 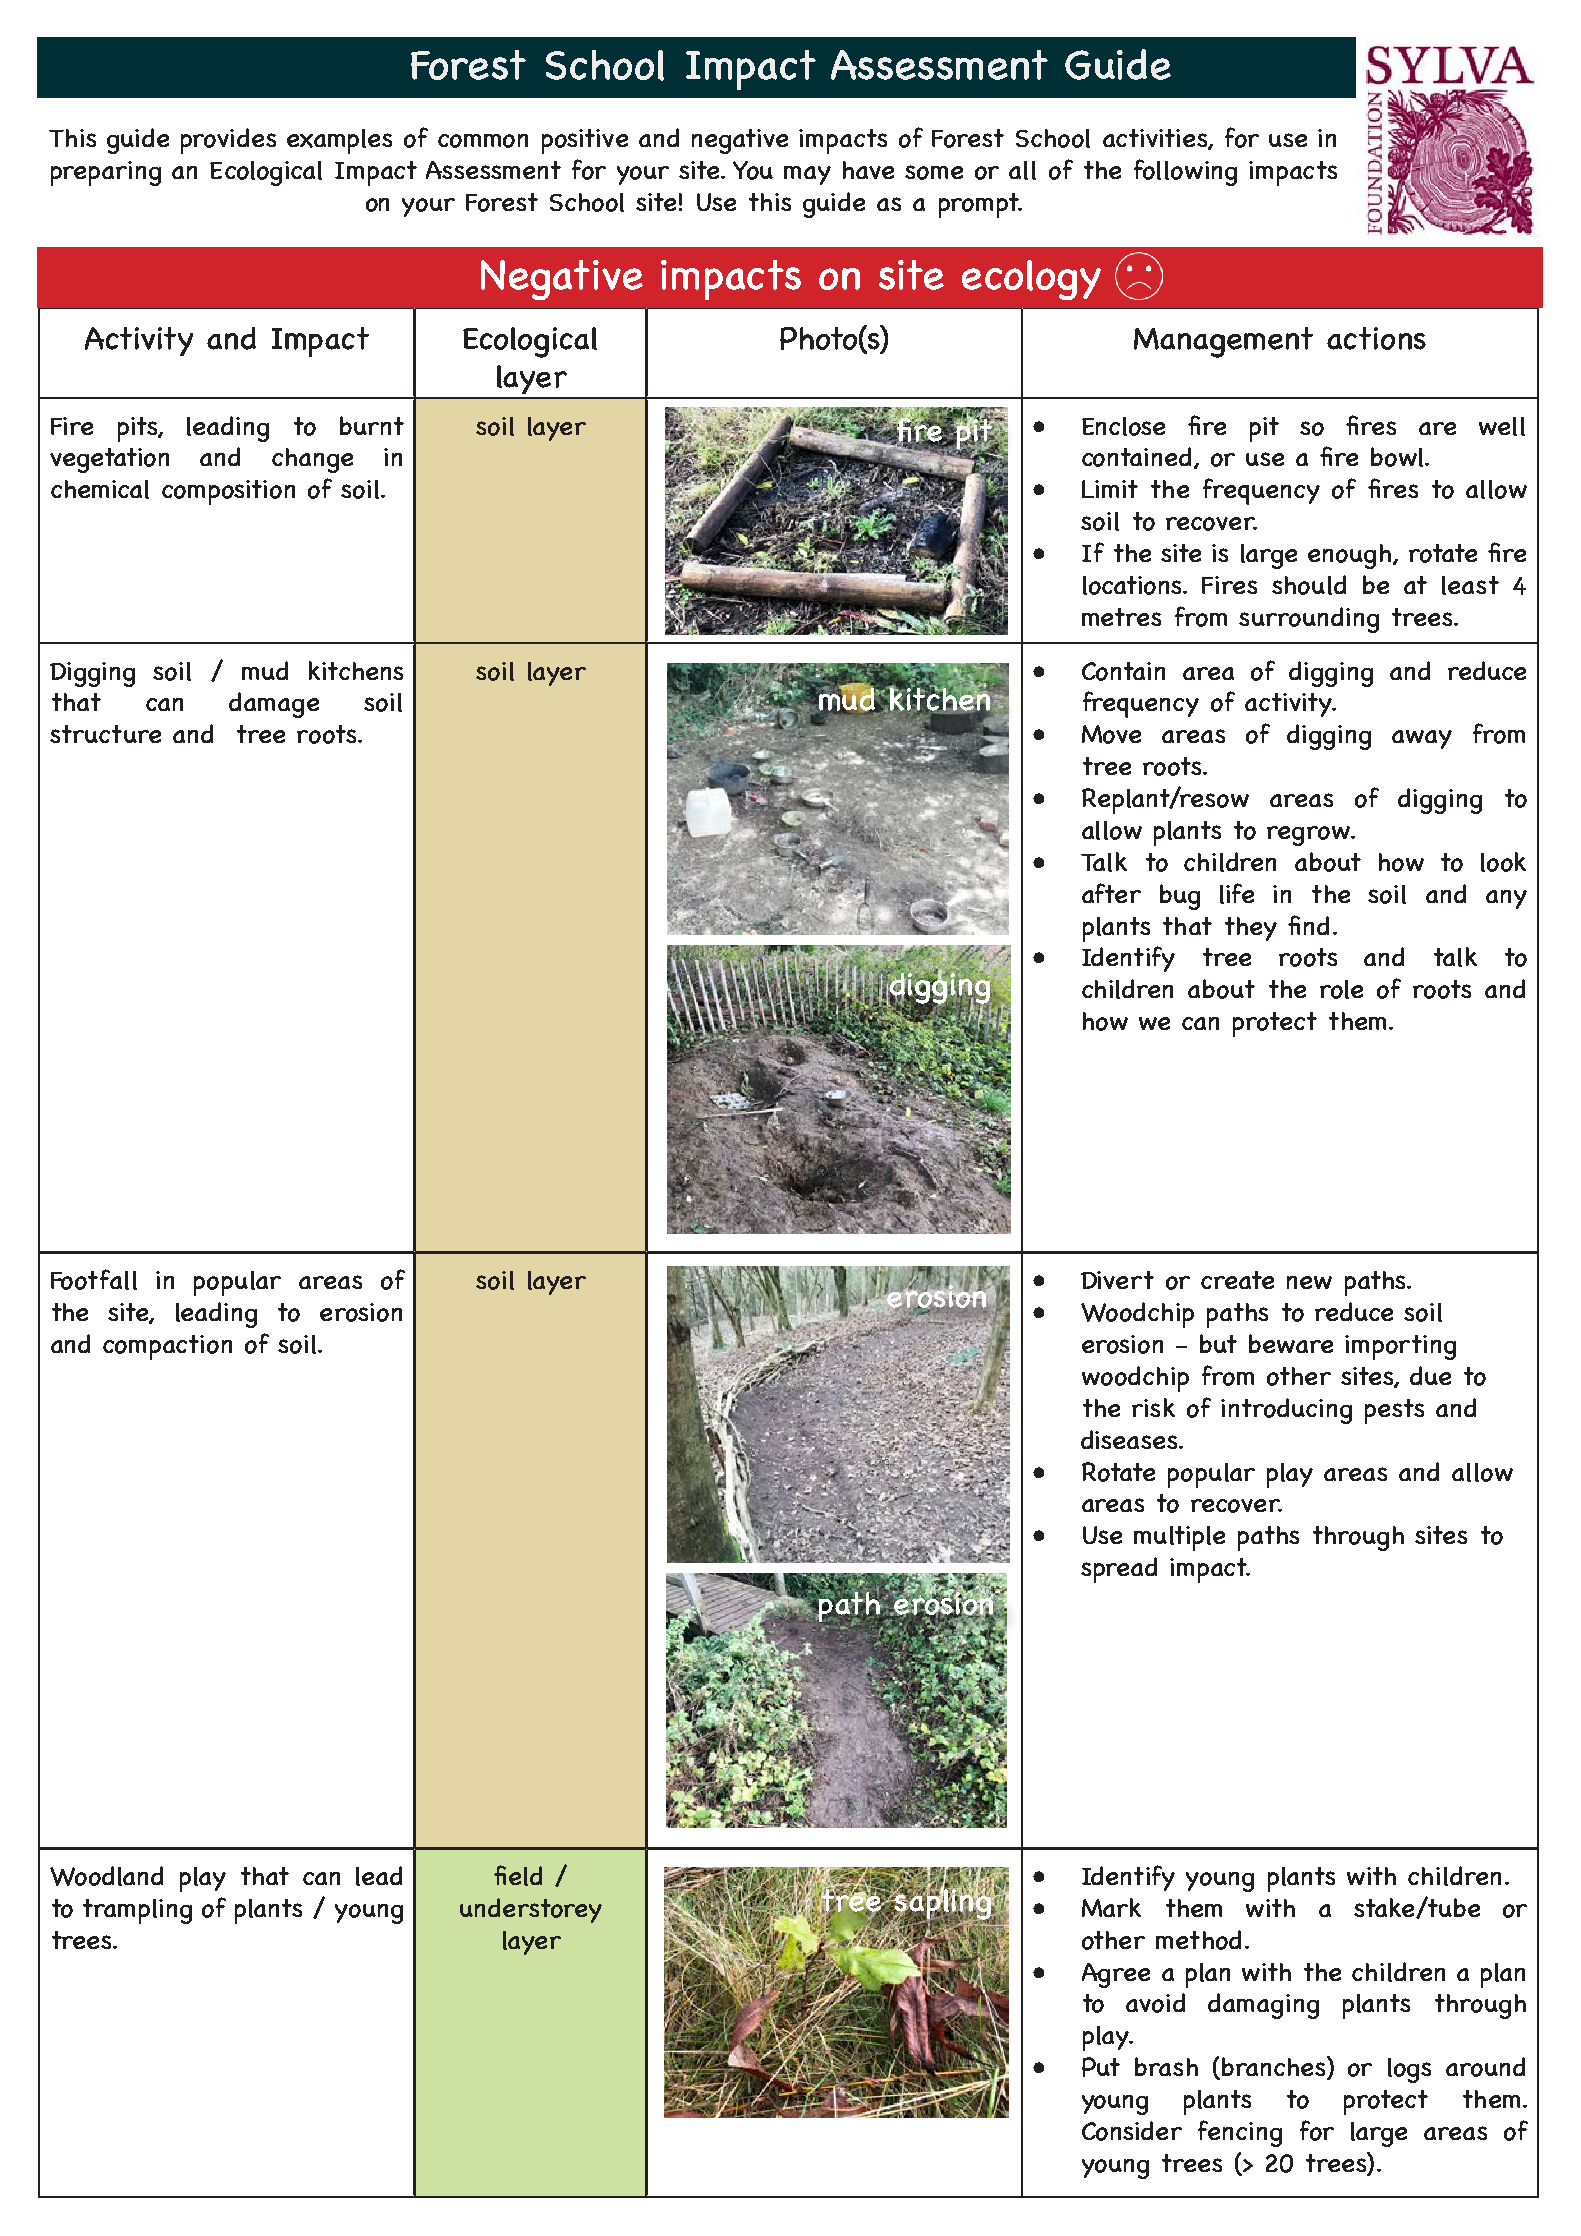 What do you see at coordinates (1310, 836) in the document?
I see `regrow` at bounding box center [1310, 836].
